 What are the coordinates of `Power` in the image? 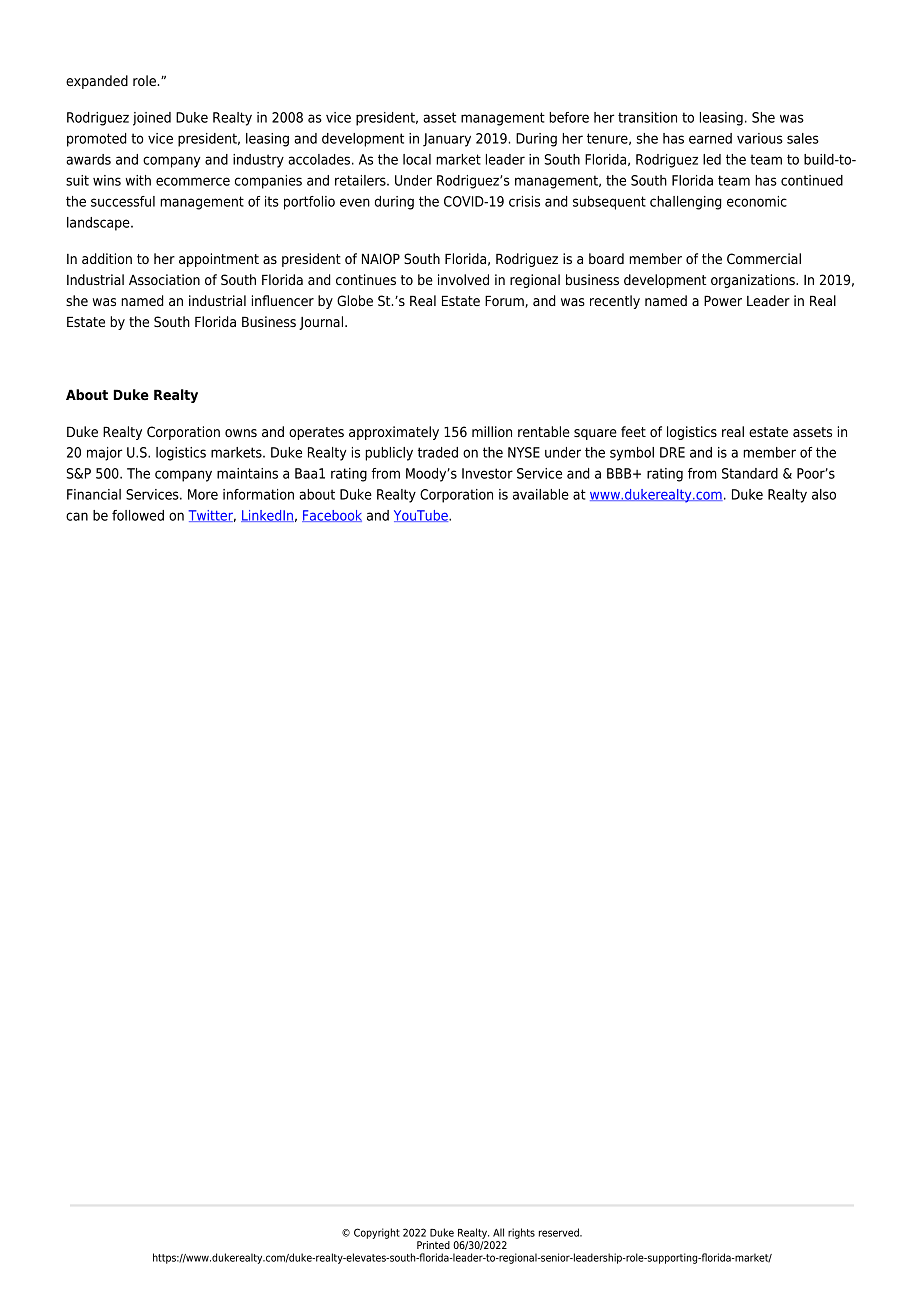 It's located at (723, 301).
